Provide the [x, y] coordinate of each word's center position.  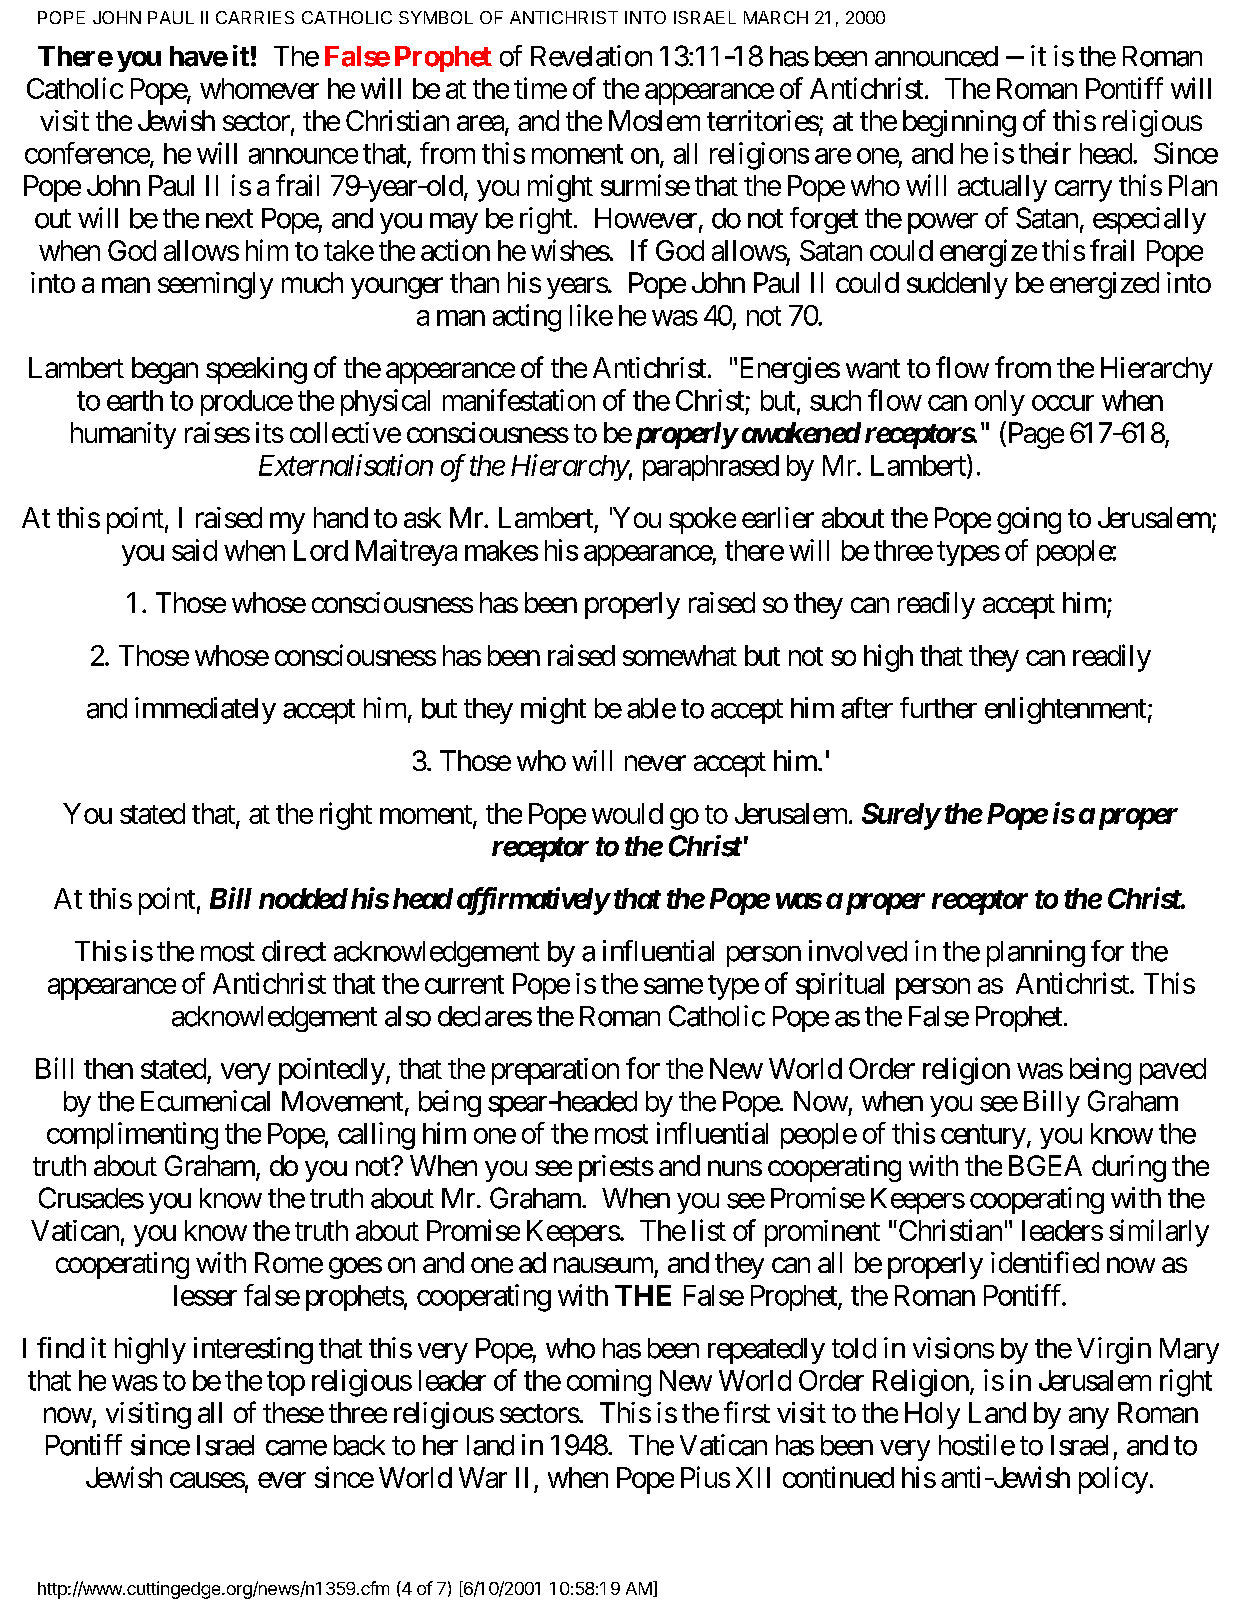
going [1029, 520]
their [1045, 153]
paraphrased [711, 468]
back [359, 1445]
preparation [555, 1071]
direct [294, 951]
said [194, 550]
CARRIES [255, 17]
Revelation [591, 56]
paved [1173, 1071]
